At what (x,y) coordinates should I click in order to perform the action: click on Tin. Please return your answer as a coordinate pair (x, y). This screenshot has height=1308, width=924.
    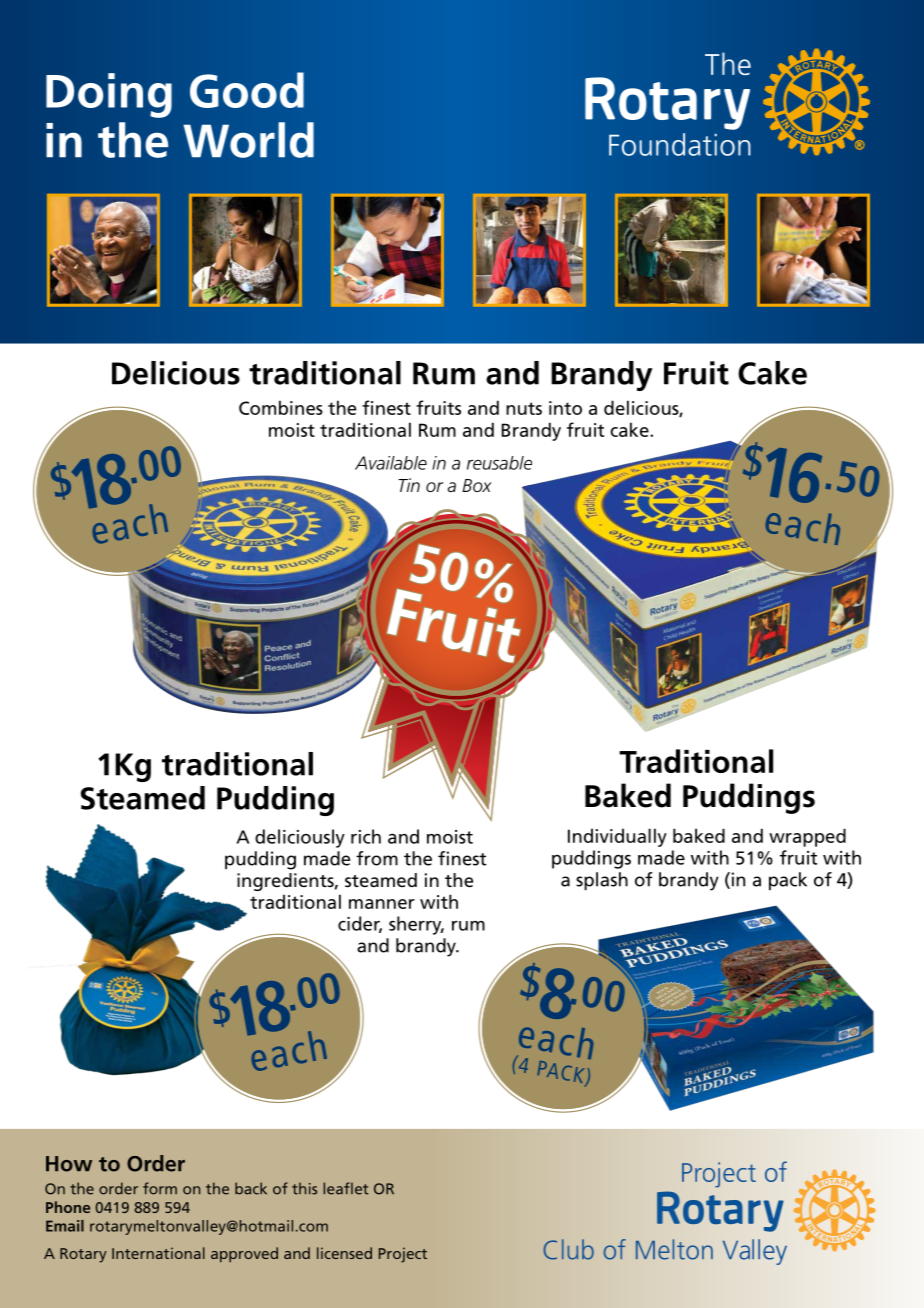
    Looking at the image, I should click on (409, 485).
